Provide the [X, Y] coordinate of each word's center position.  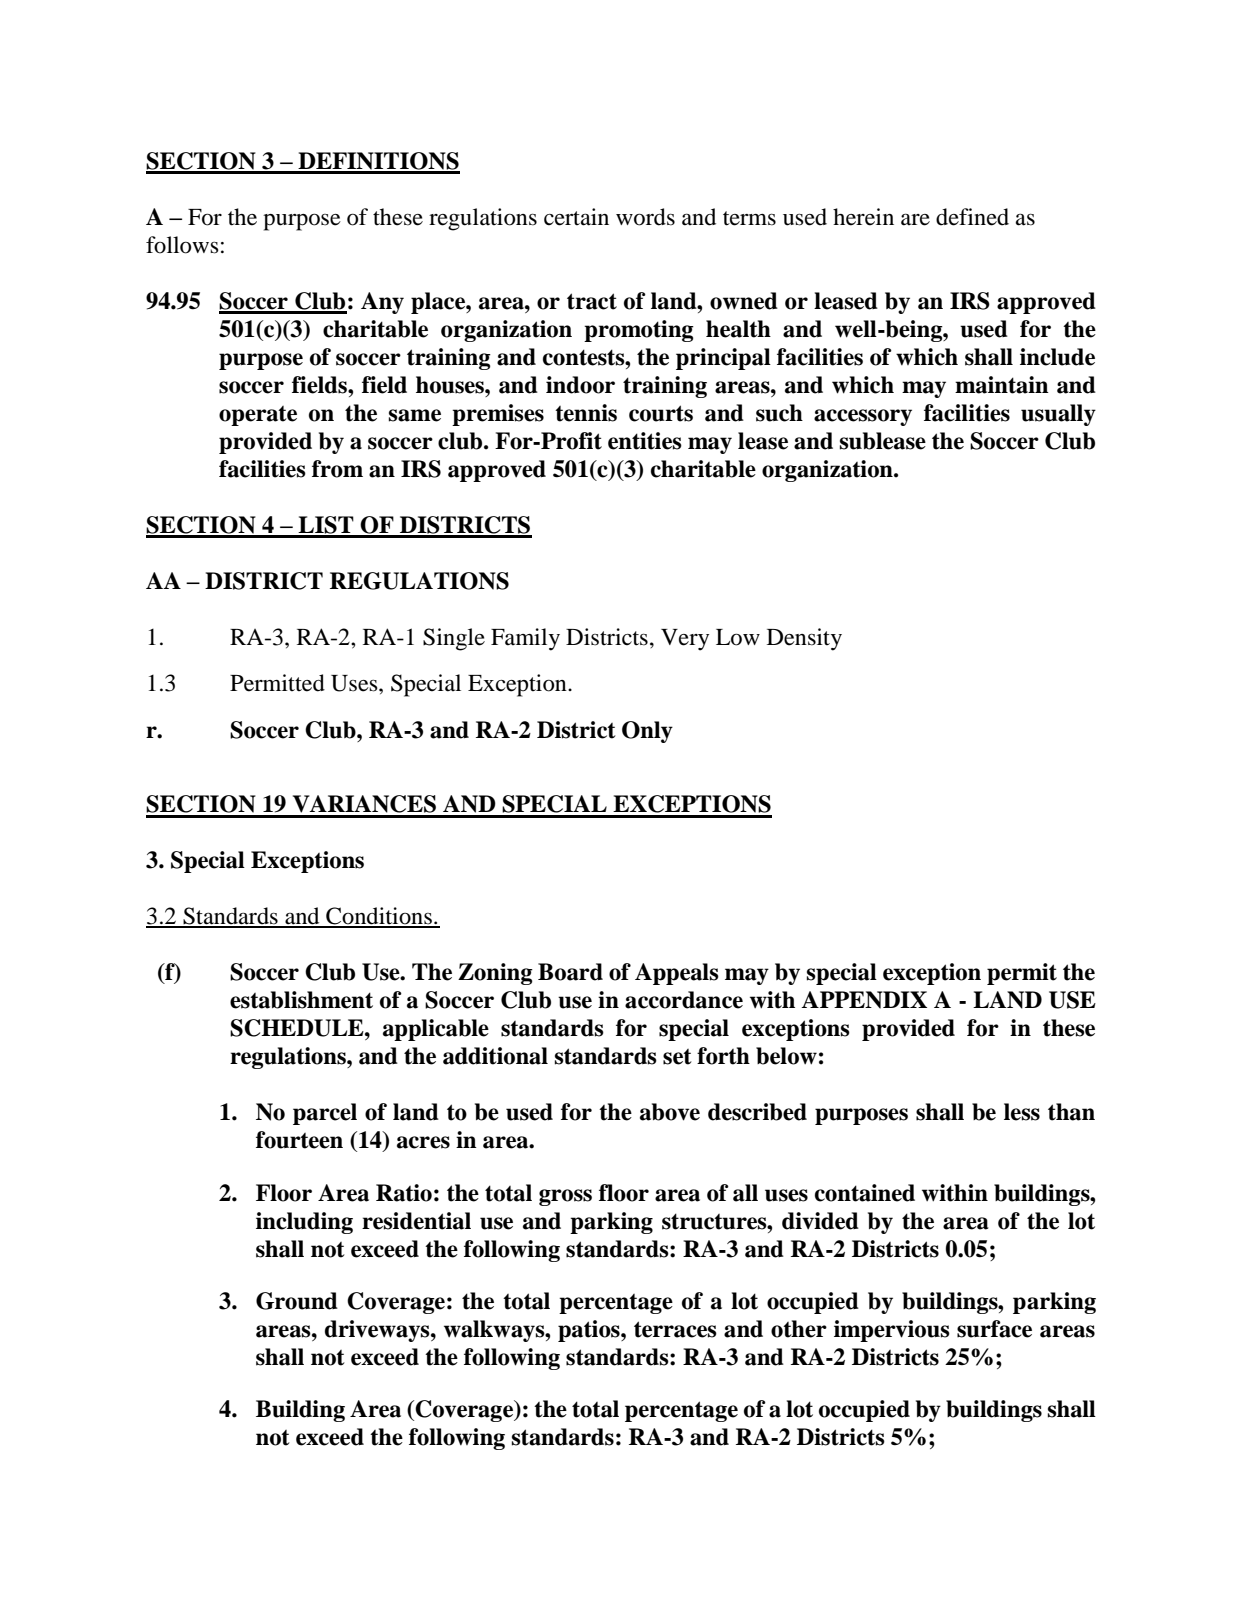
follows [182, 245]
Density [804, 639]
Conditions [379, 917]
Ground [297, 1301]
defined [972, 217]
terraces [675, 1329]
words [645, 217]
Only [647, 732]
